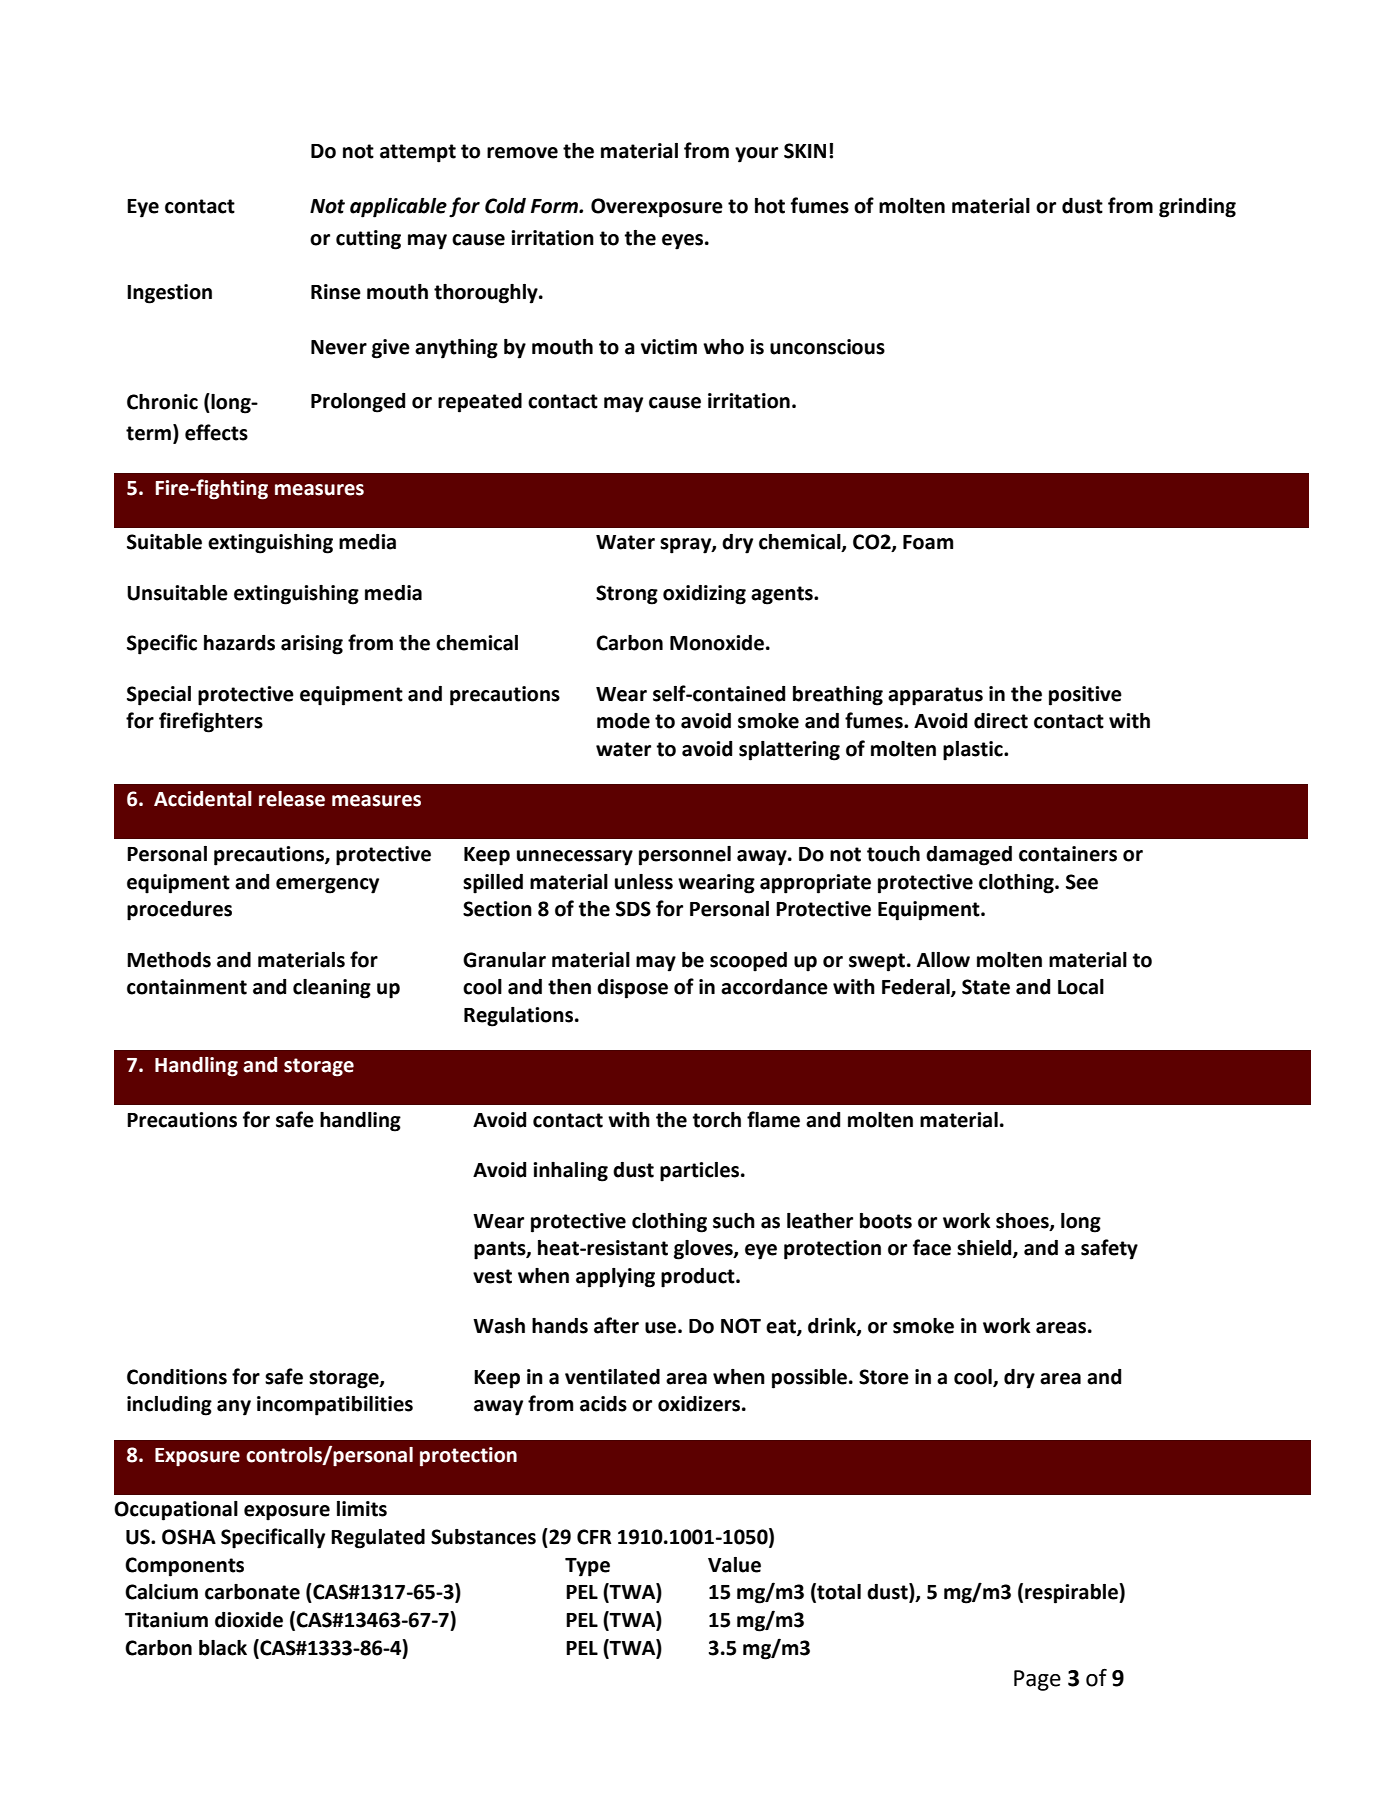 This screenshot has height=1796, width=1388. What do you see at coordinates (368, 240) in the screenshot?
I see `cutting` at bounding box center [368, 240].
